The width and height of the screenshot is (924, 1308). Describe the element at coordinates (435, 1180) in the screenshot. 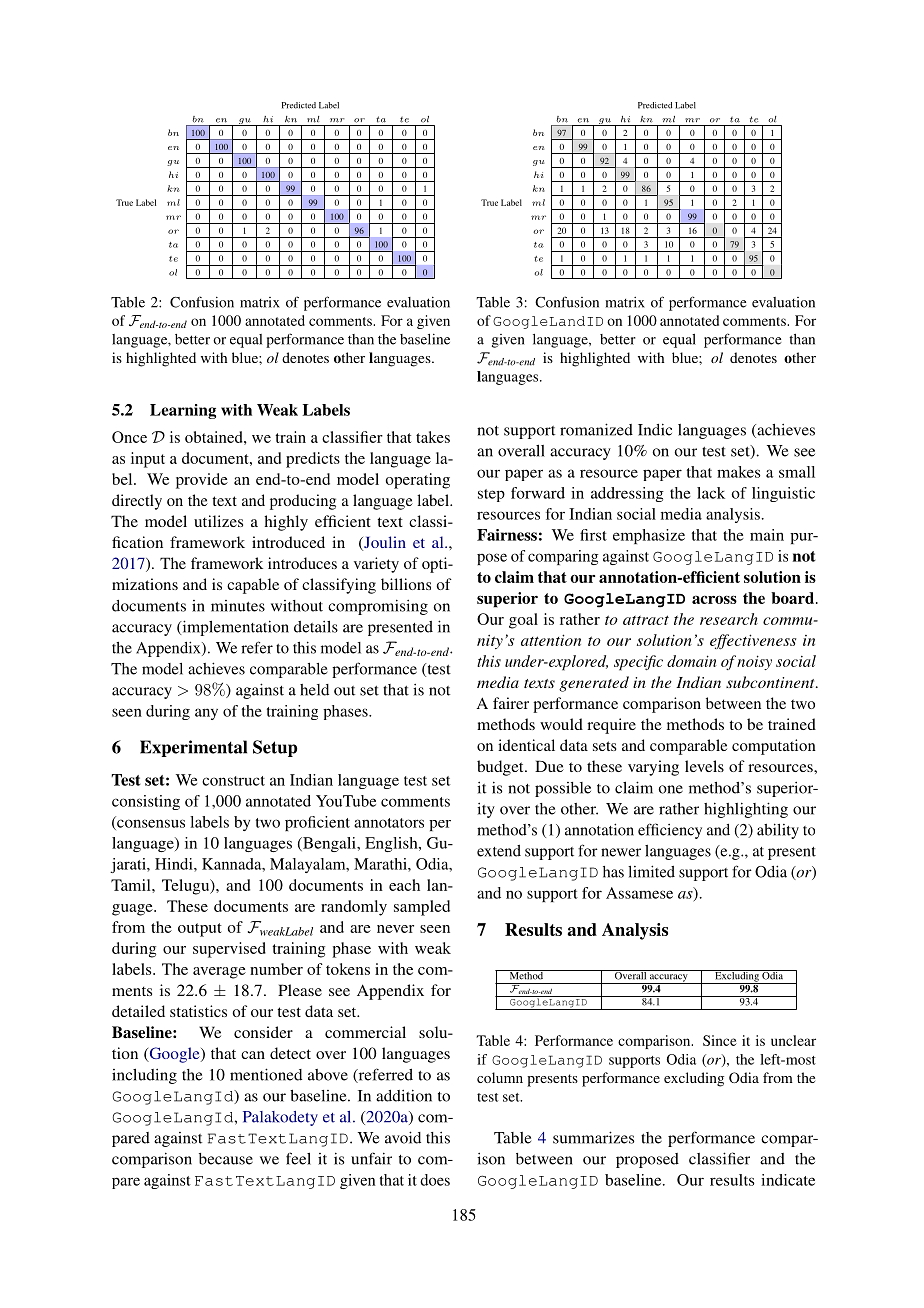

I see `does` at that location.
